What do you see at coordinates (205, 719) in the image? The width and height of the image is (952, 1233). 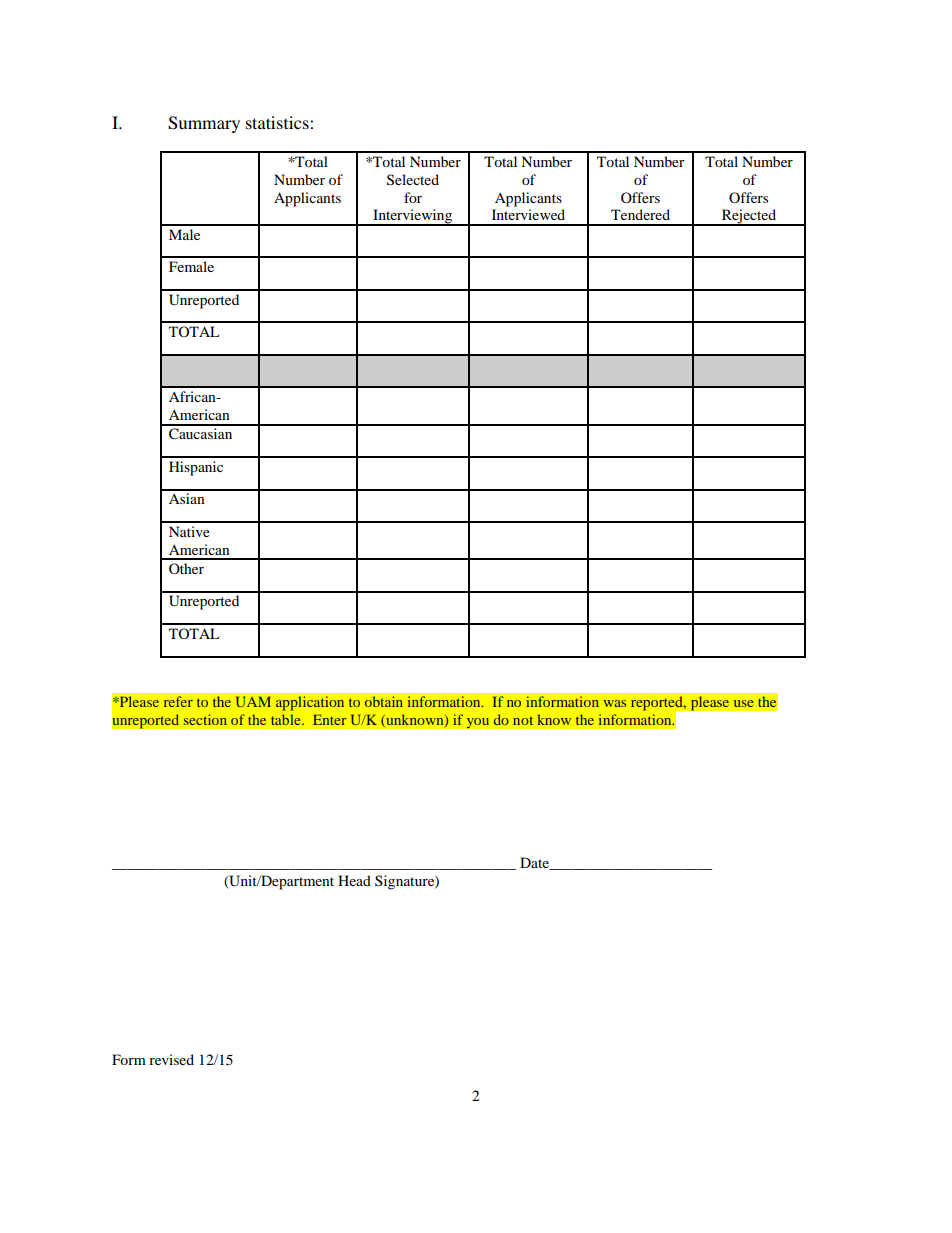 I see `section` at bounding box center [205, 719].
